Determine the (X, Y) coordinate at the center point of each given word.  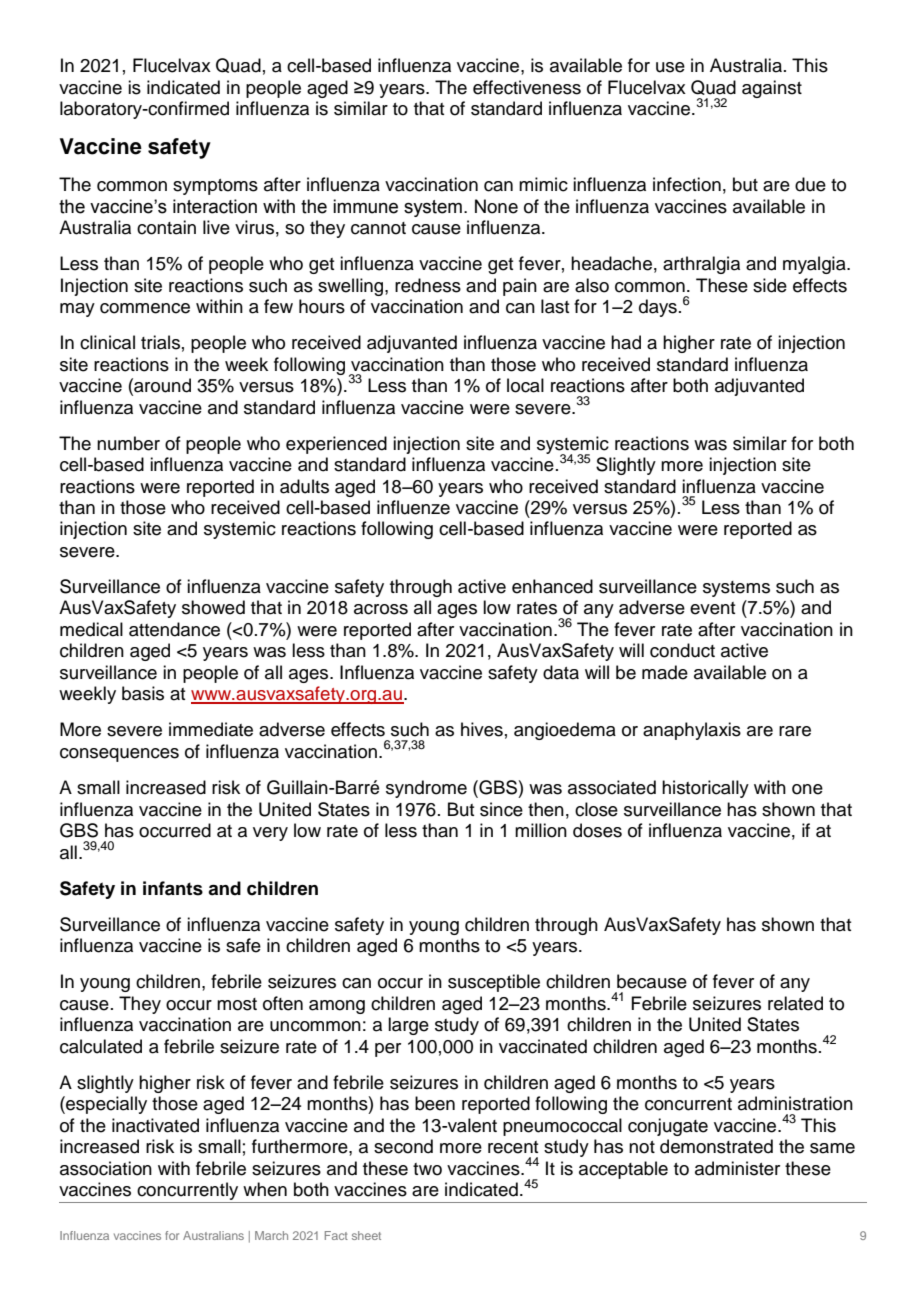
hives (482, 729)
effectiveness (527, 87)
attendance (174, 629)
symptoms (215, 187)
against (772, 89)
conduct (682, 650)
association (106, 1168)
